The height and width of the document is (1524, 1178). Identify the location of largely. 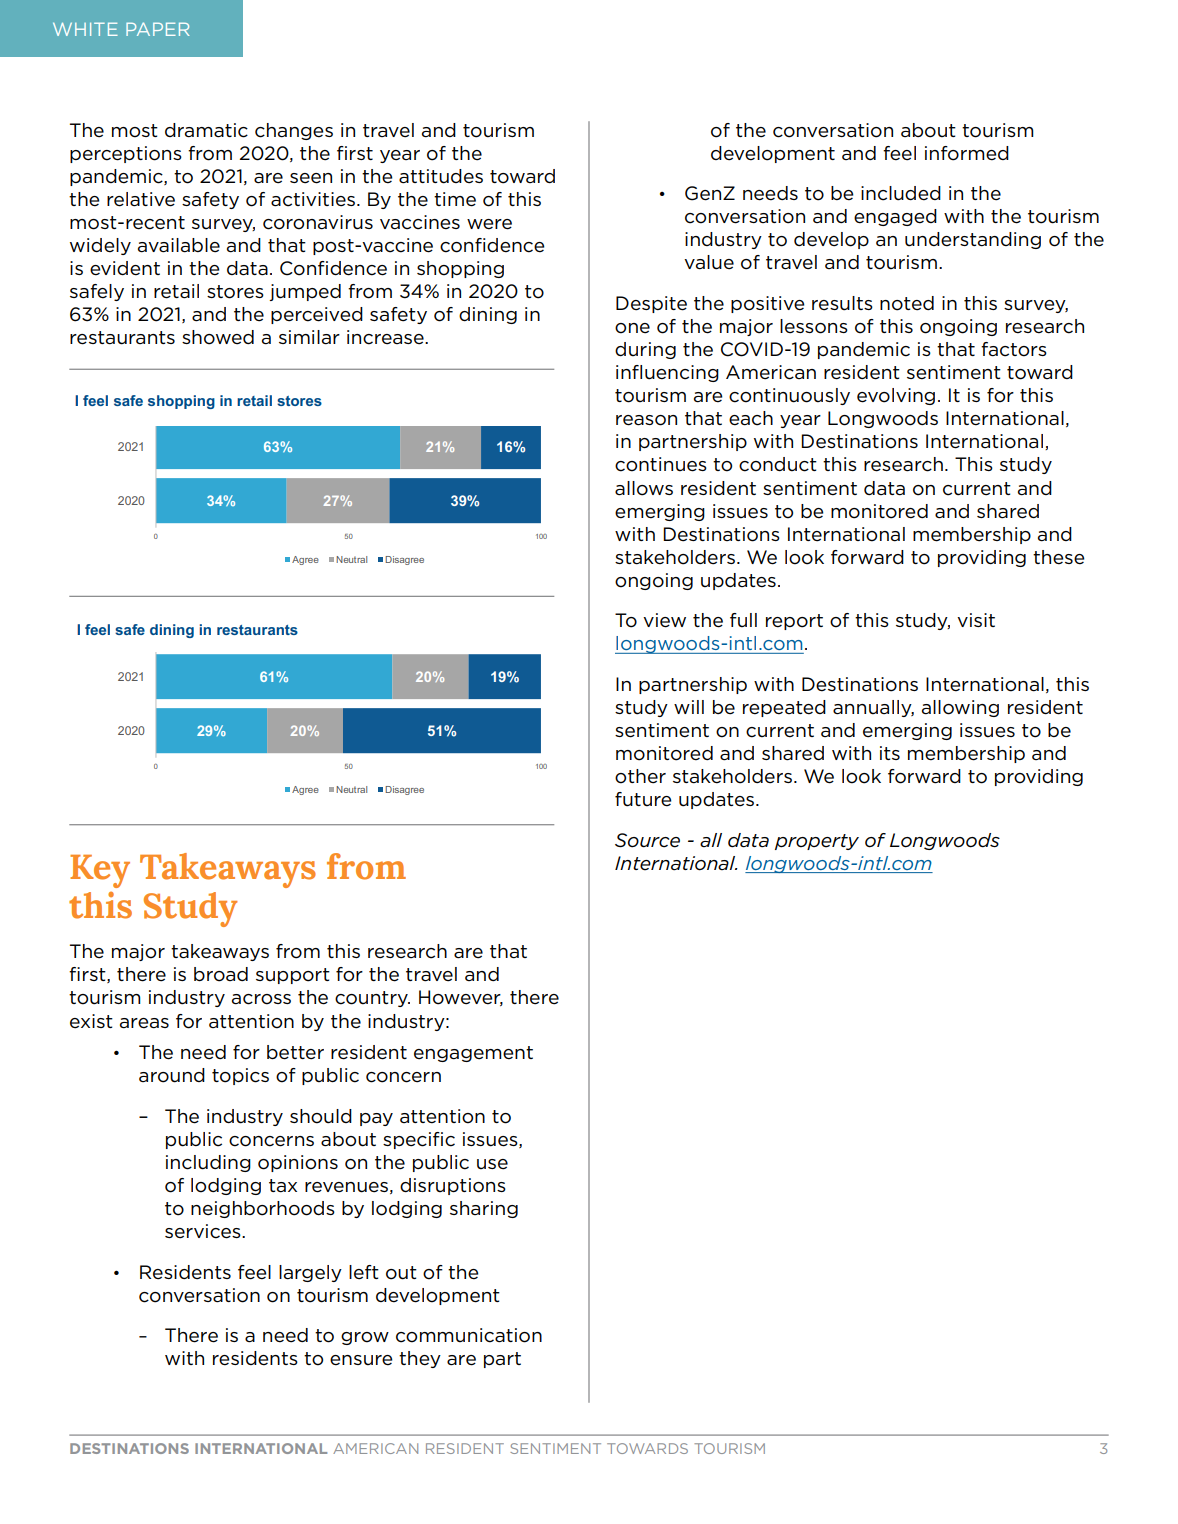
(310, 1273).
